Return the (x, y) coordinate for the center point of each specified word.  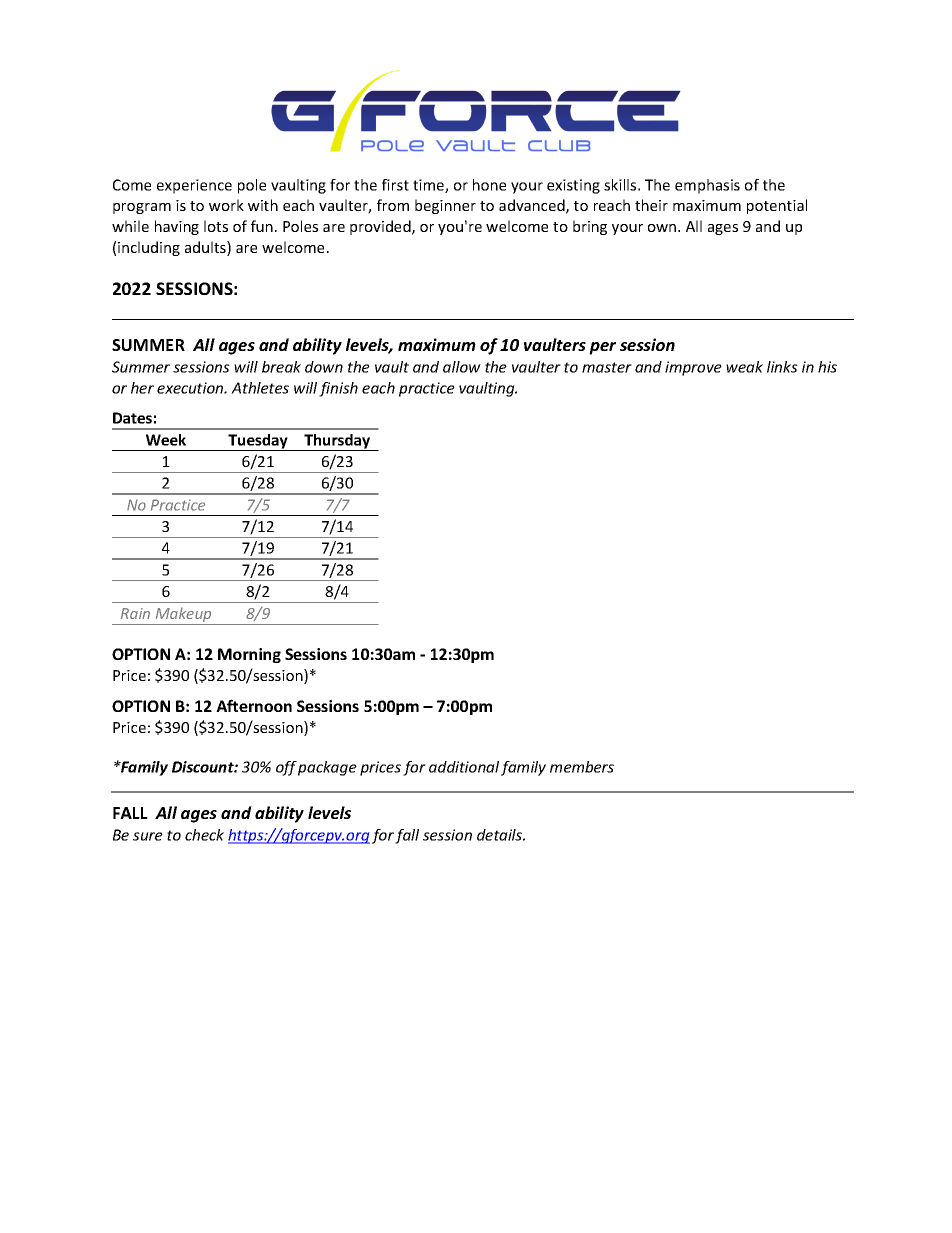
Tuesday (258, 442)
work (226, 205)
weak (744, 367)
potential (777, 206)
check (204, 835)
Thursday (337, 442)
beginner (445, 206)
